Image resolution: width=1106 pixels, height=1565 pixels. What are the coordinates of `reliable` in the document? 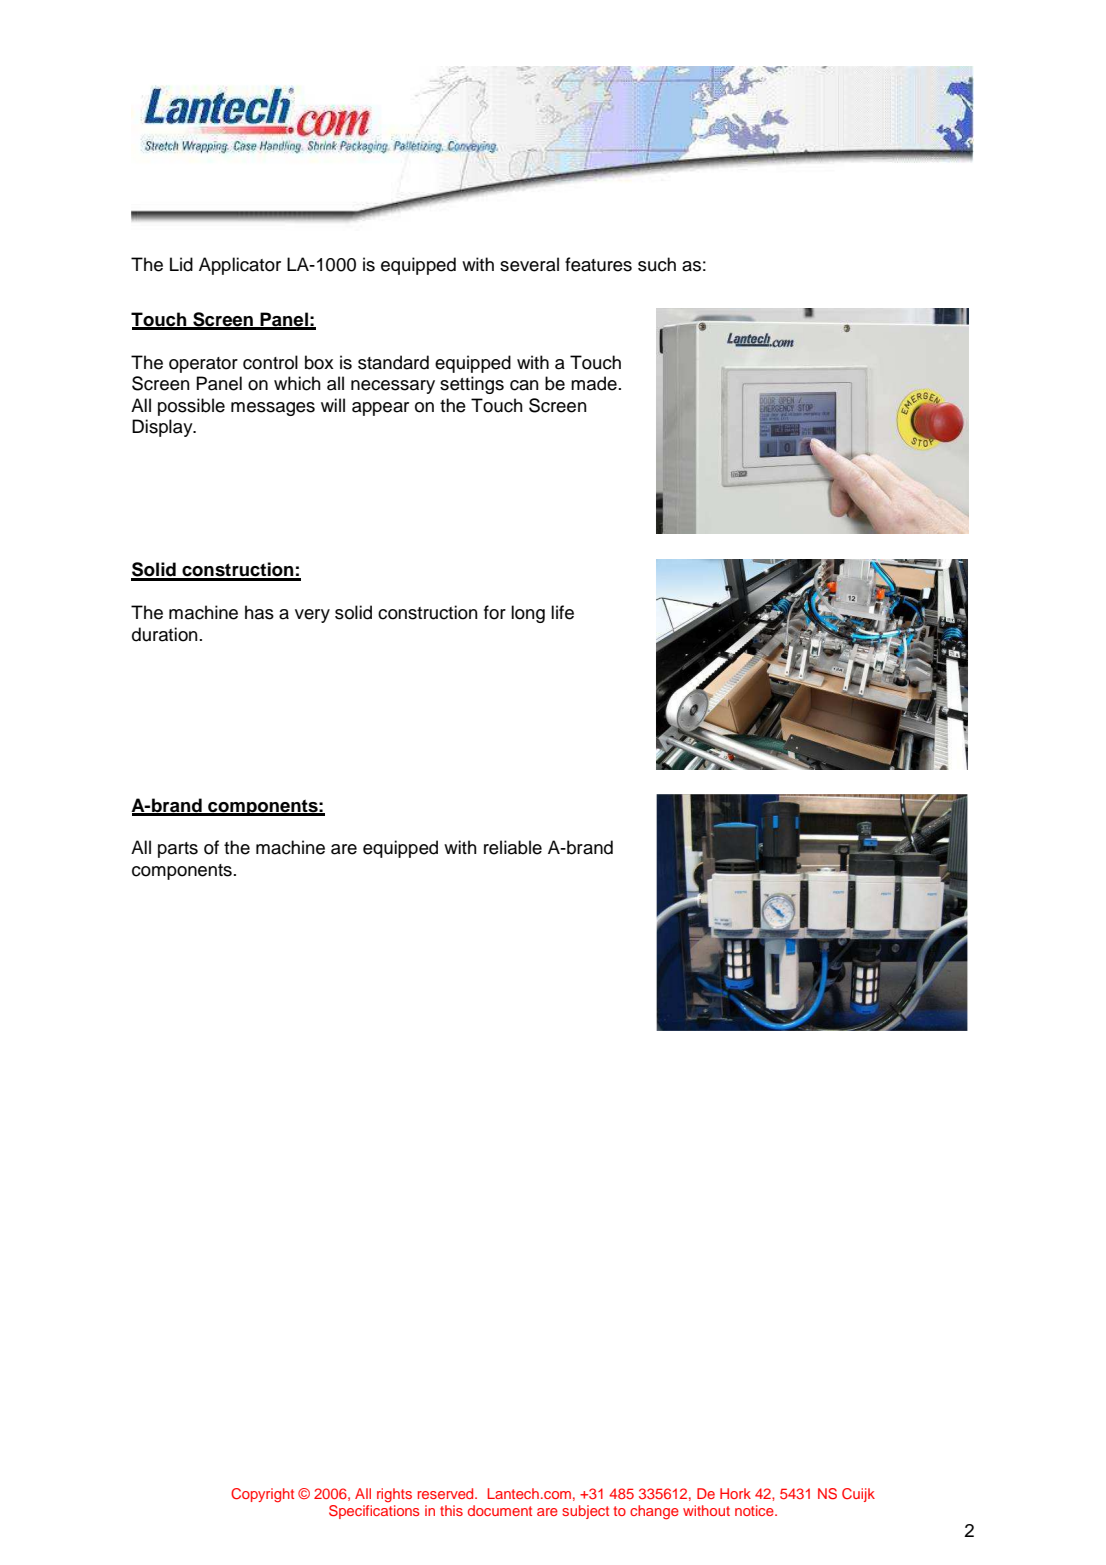 It's located at (513, 847).
